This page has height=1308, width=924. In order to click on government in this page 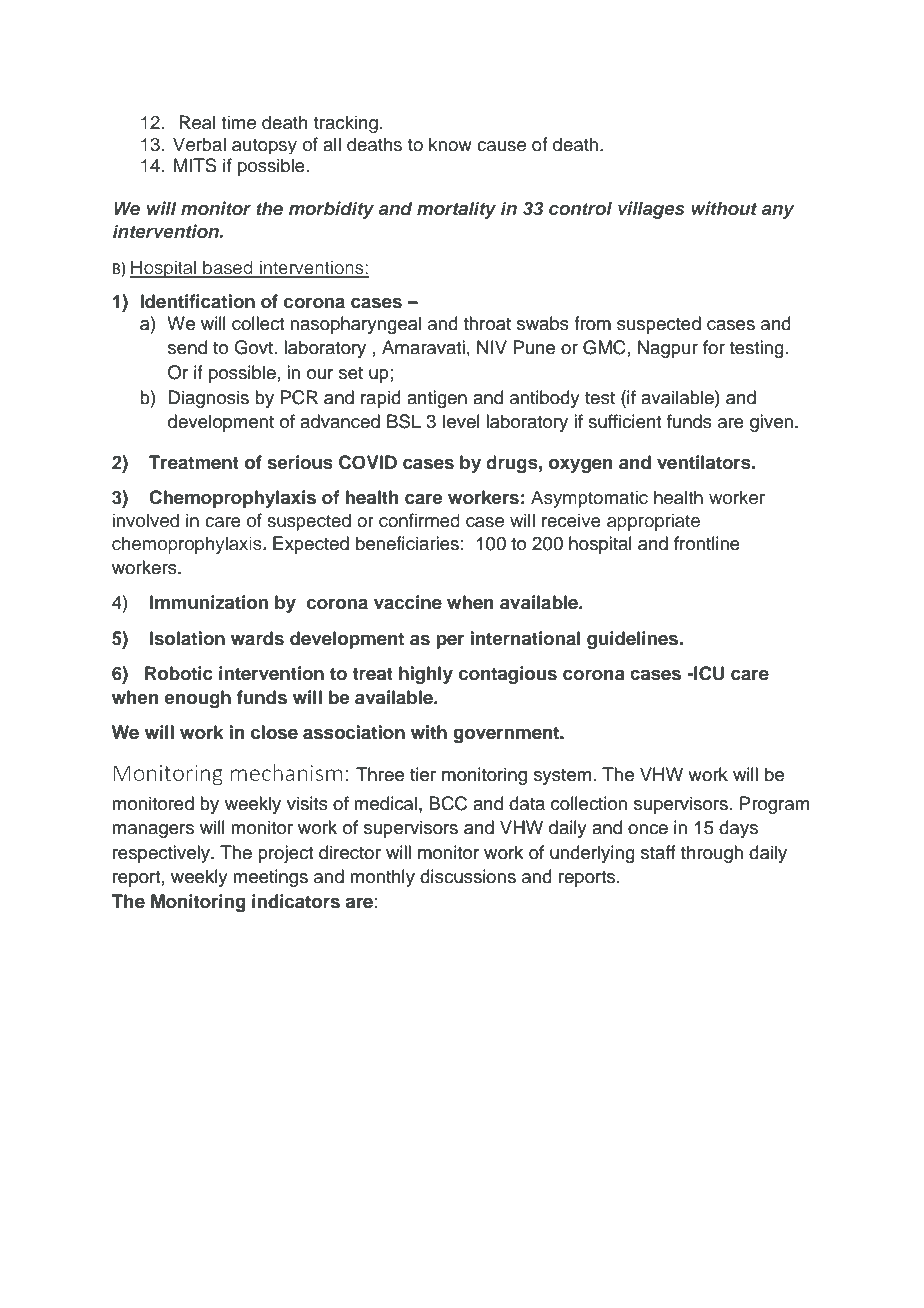, I will do `click(507, 734)`.
